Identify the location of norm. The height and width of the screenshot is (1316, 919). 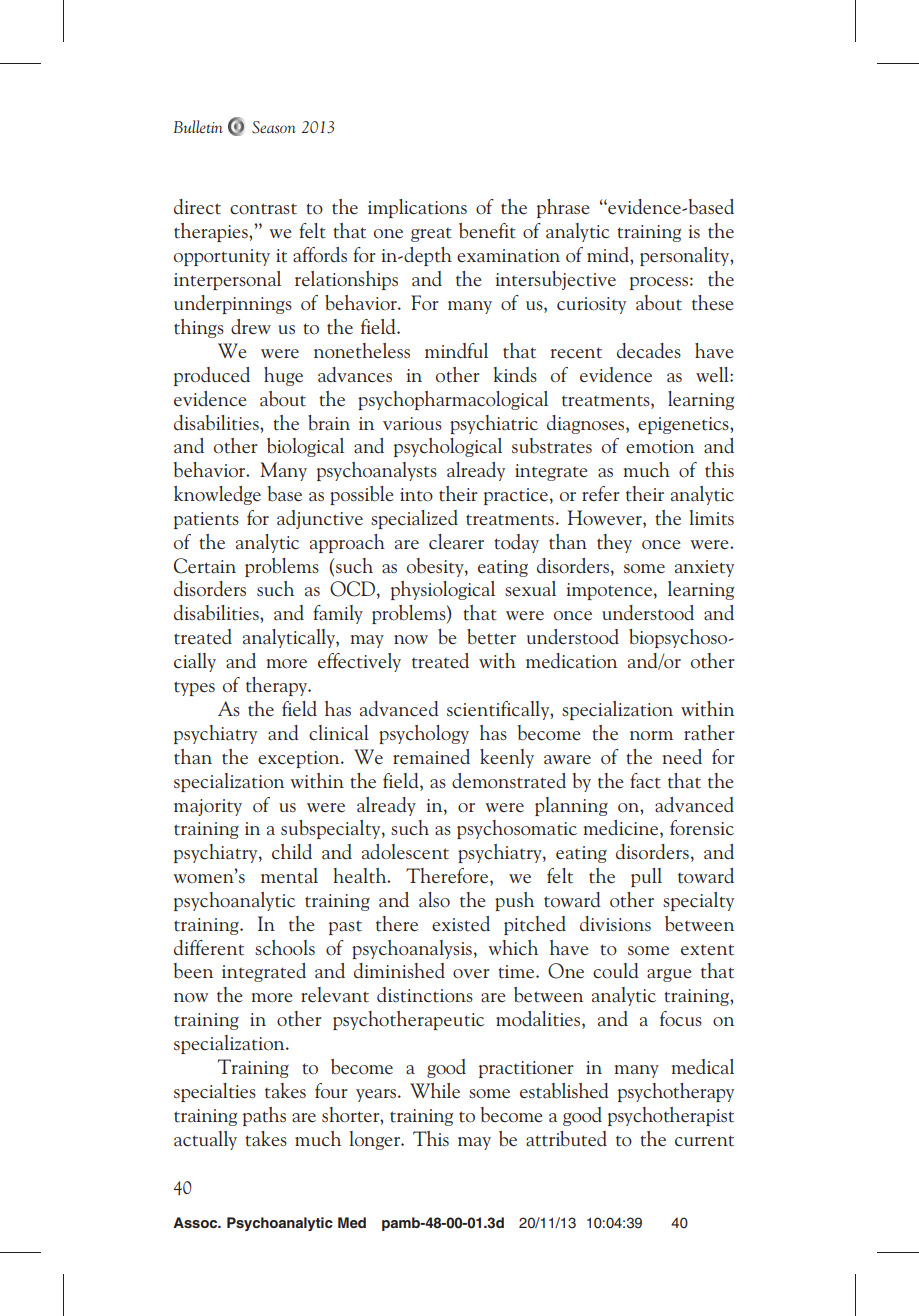
(651, 736).
